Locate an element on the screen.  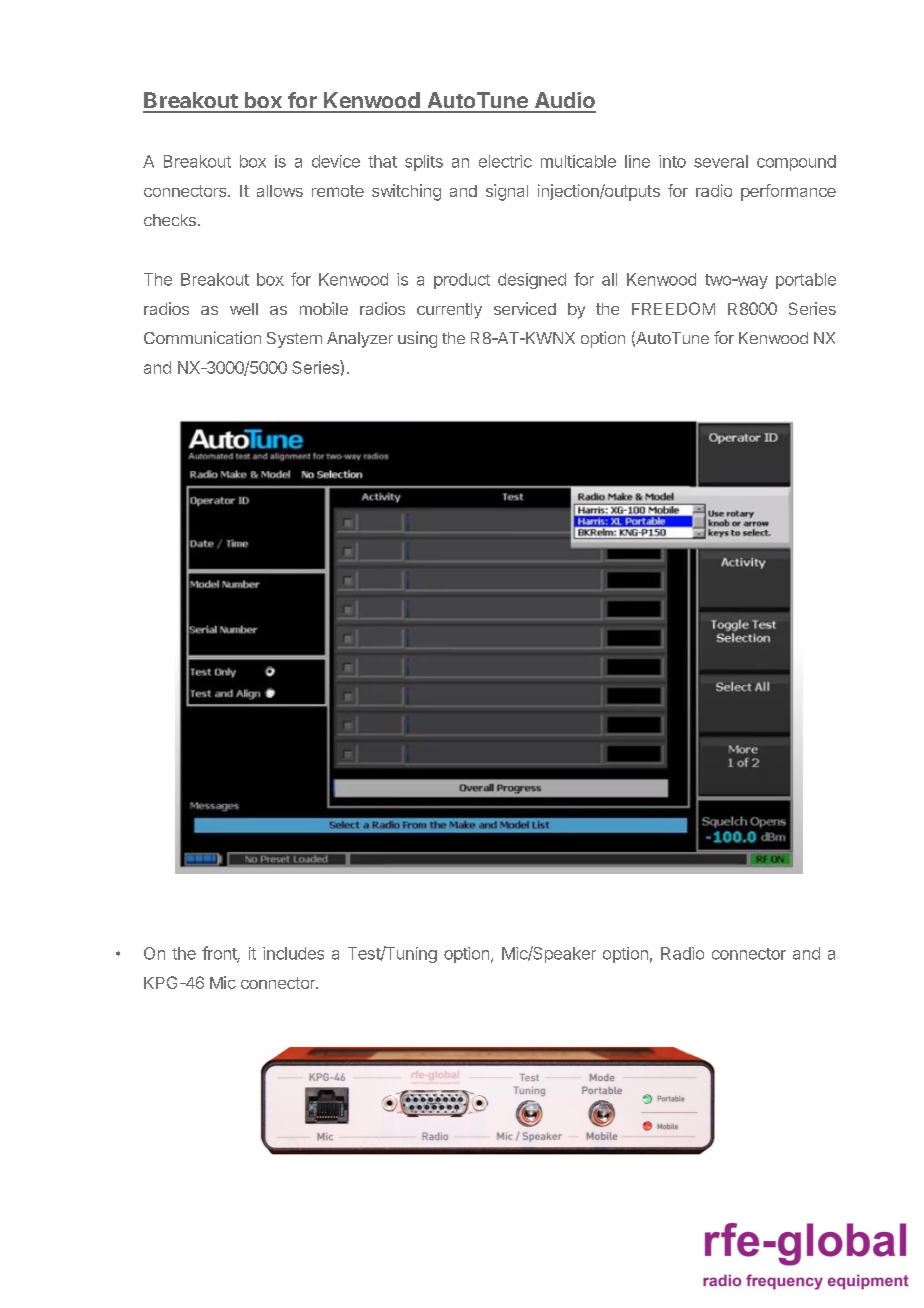
currently is located at coordinates (449, 311).
